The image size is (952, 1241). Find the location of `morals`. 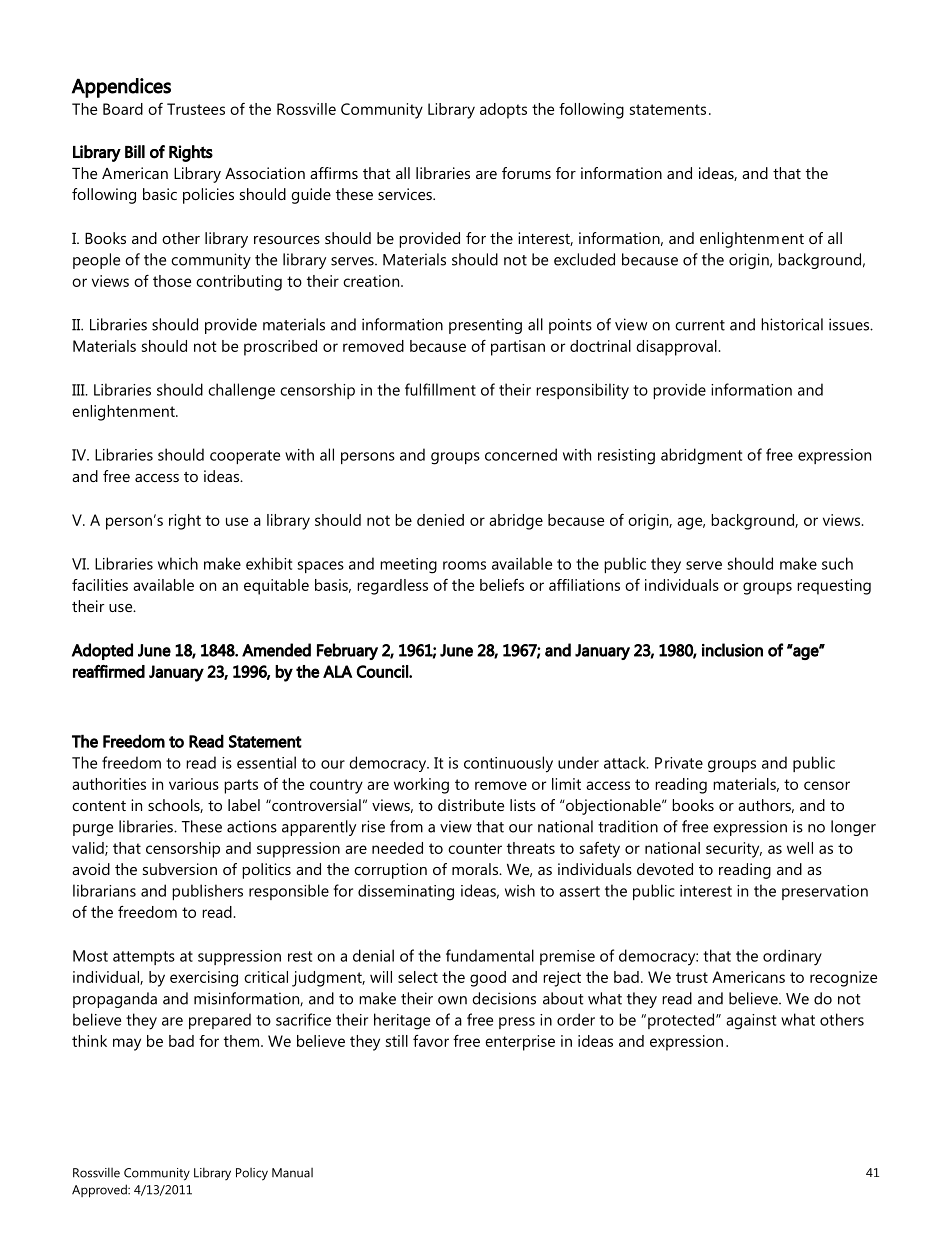

morals is located at coordinates (476, 869).
